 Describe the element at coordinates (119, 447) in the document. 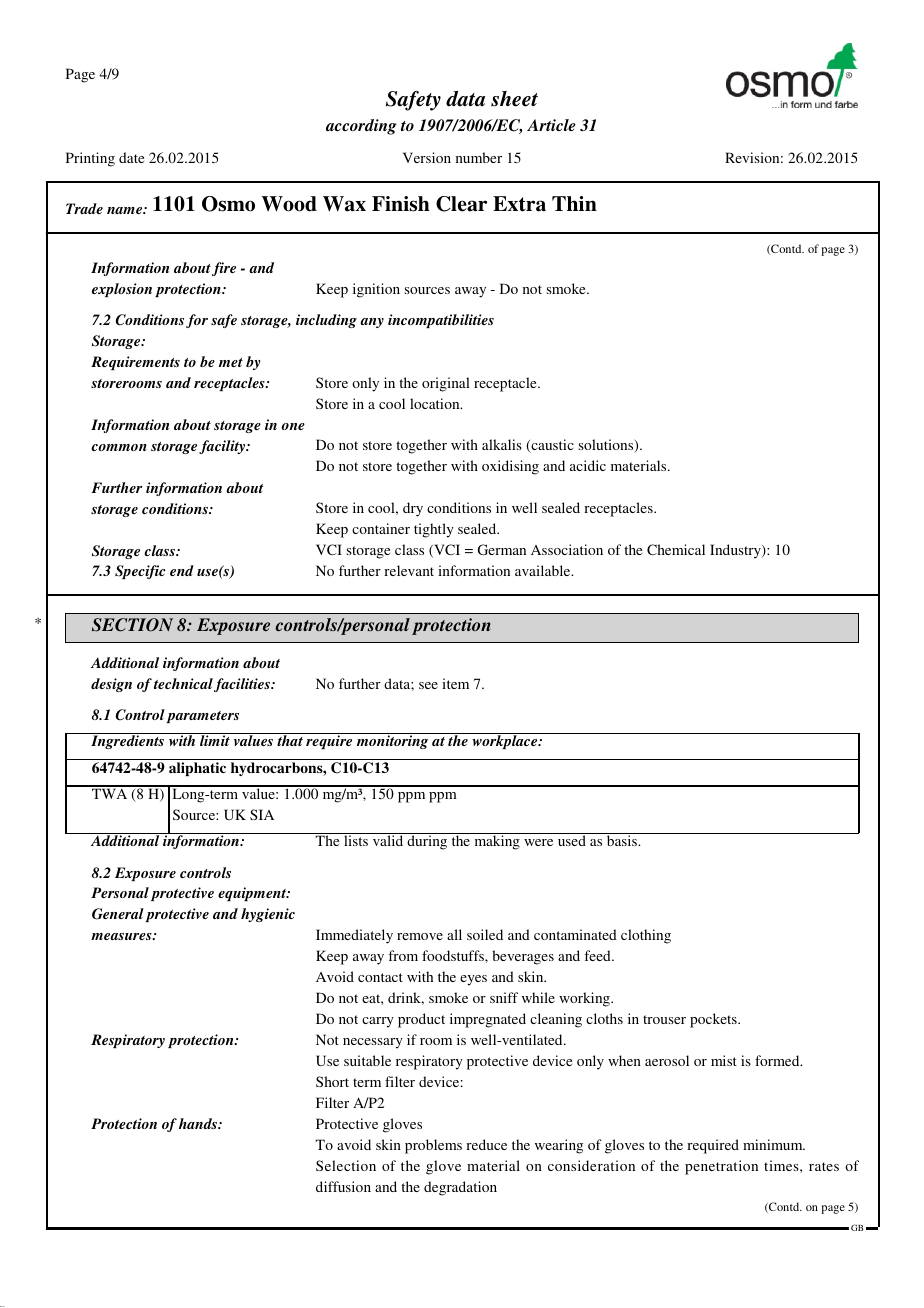

I see `common` at that location.
